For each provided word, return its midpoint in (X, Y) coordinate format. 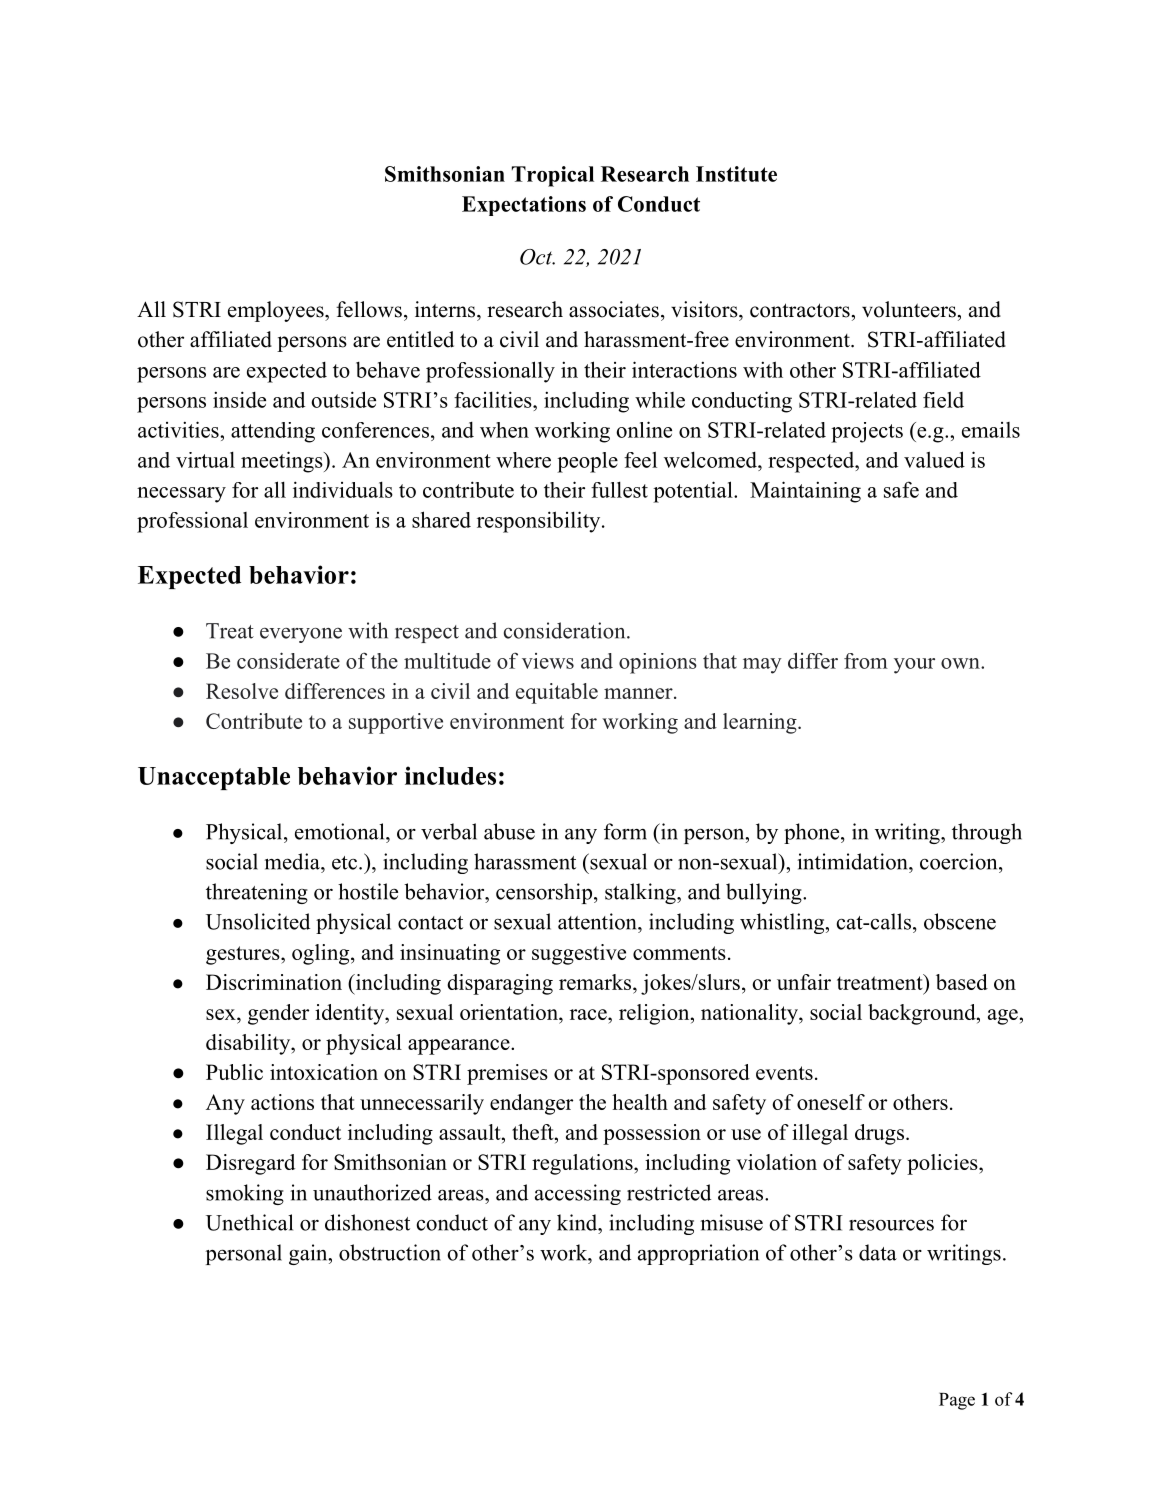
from (866, 661)
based (962, 982)
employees (277, 311)
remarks (596, 982)
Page (957, 1401)
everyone (301, 635)
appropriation (698, 1254)
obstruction (390, 1252)
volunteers (909, 309)
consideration (566, 630)
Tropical (553, 176)
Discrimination (274, 982)
